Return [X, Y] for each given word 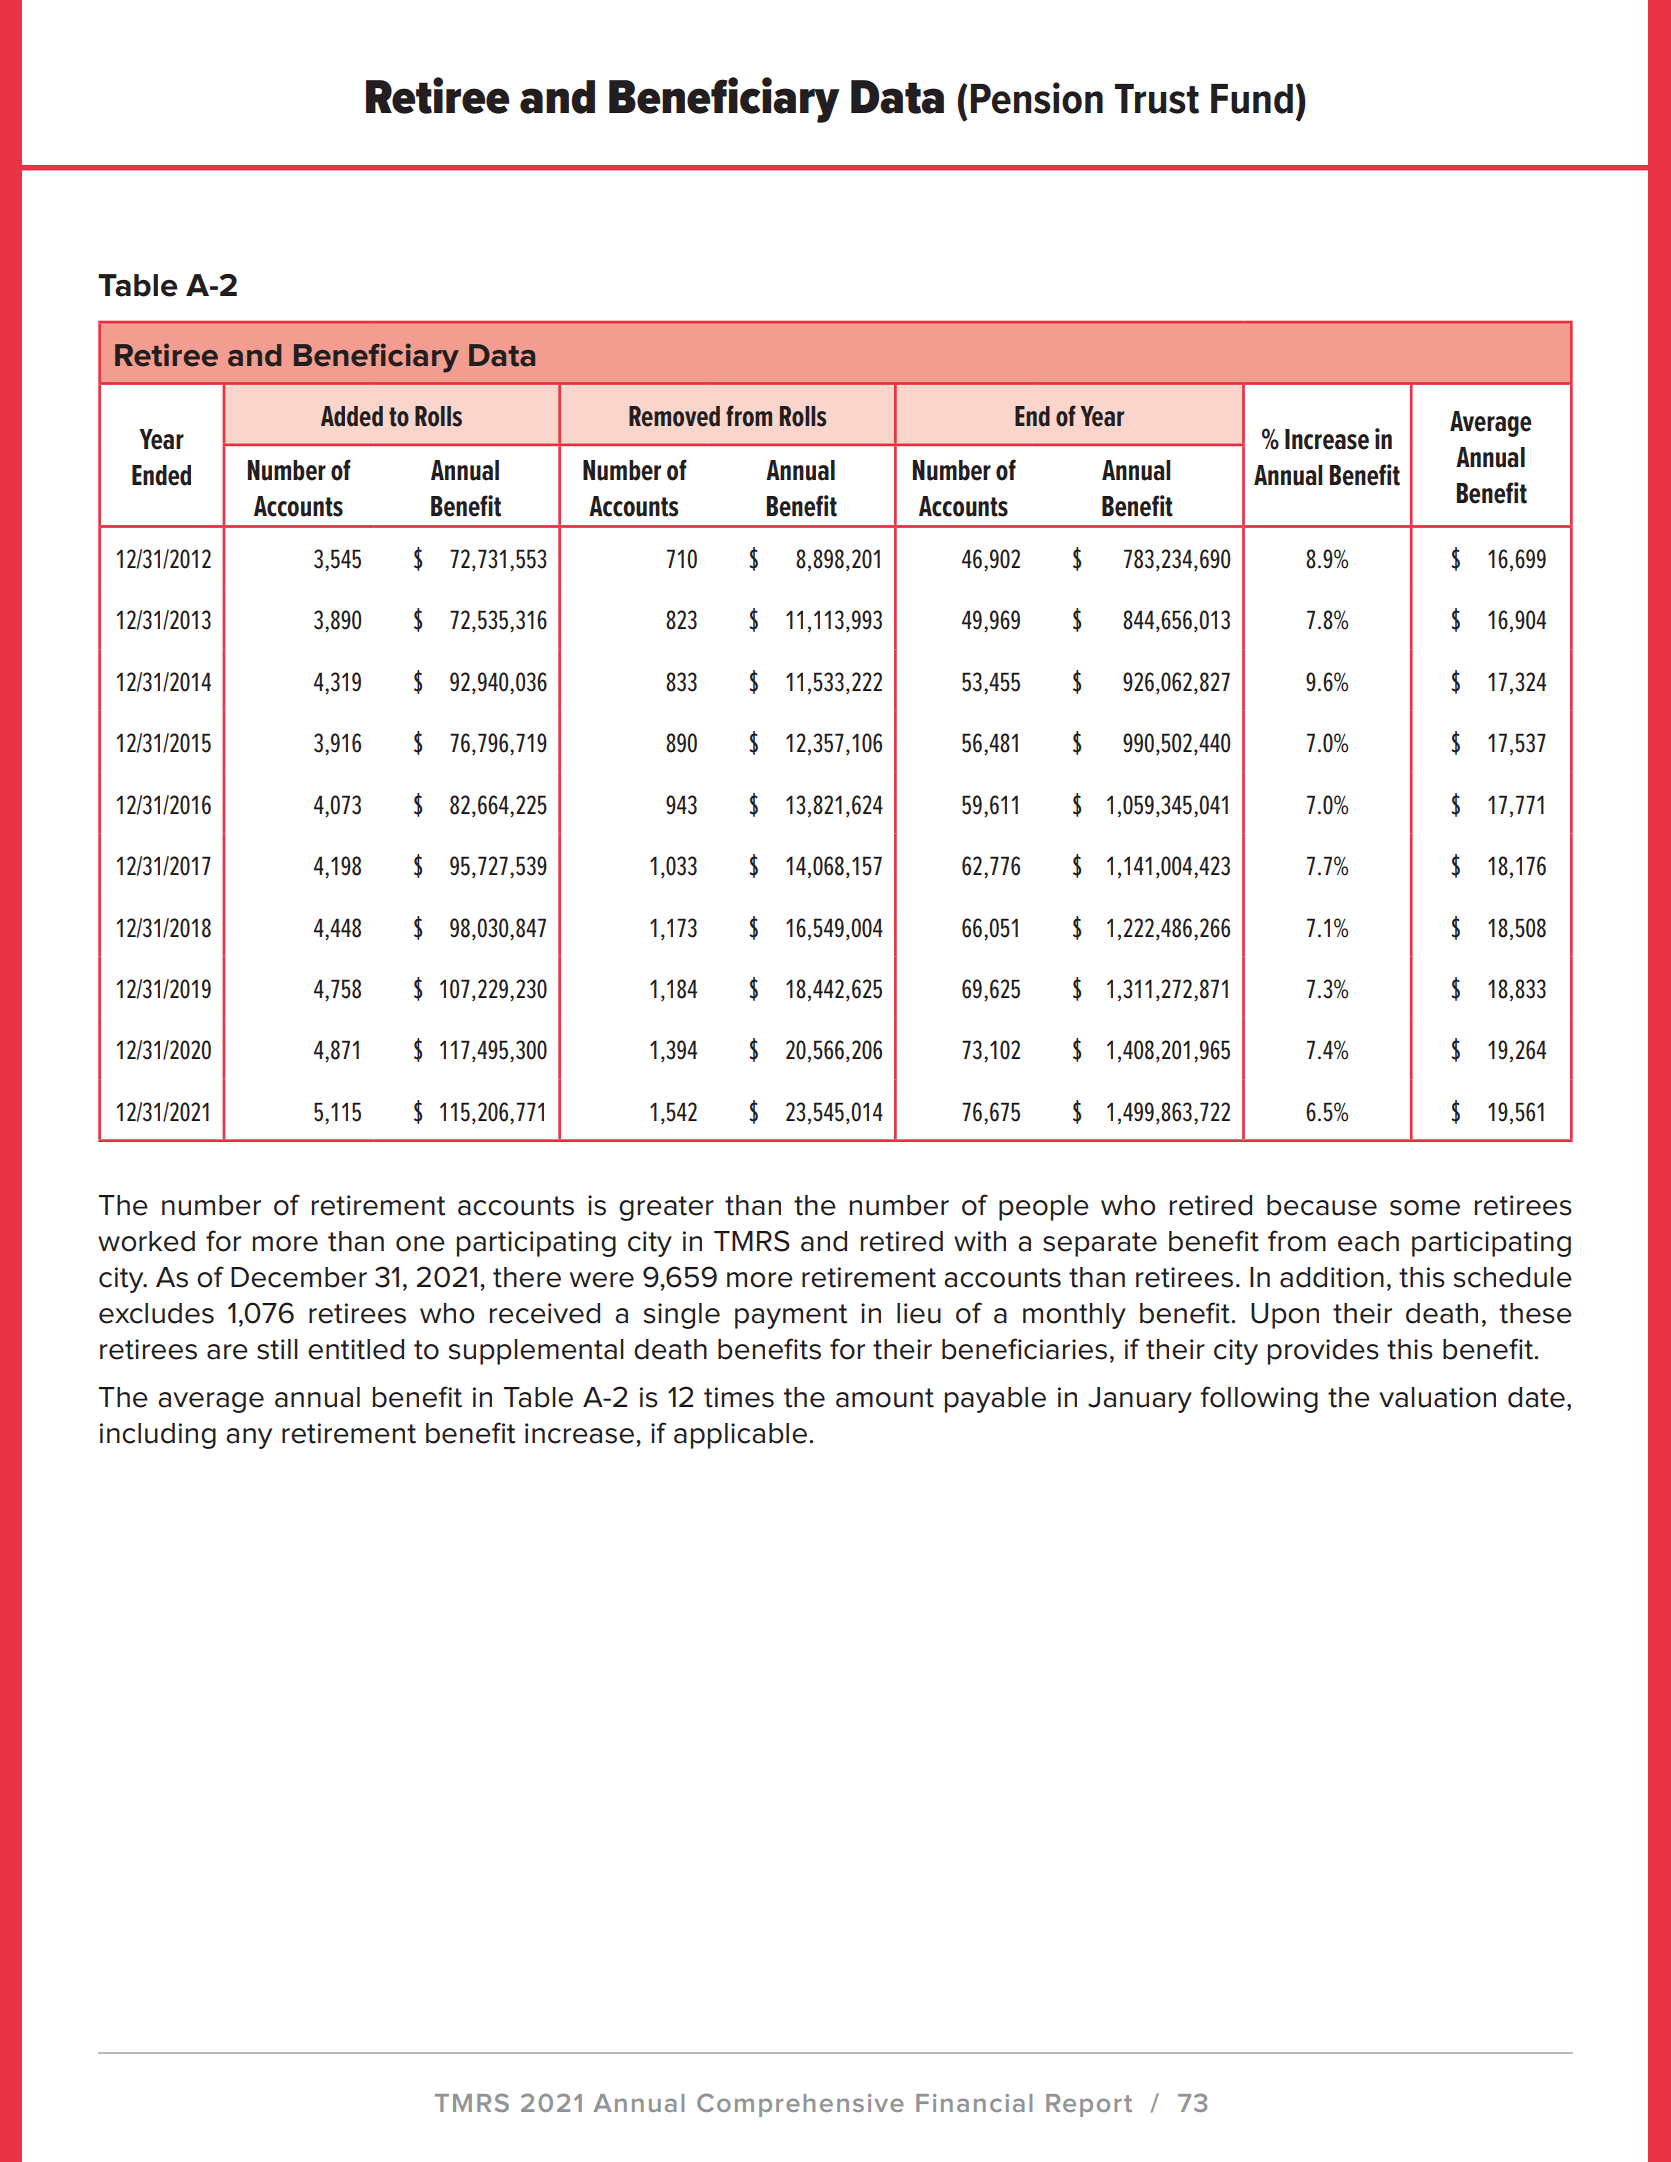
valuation [1437, 1397]
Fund [1252, 99]
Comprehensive [800, 2105]
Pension [1037, 98]
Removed [674, 416]
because [1322, 1205]
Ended [161, 475]
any [249, 1438]
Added [352, 416]
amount [885, 1398]
